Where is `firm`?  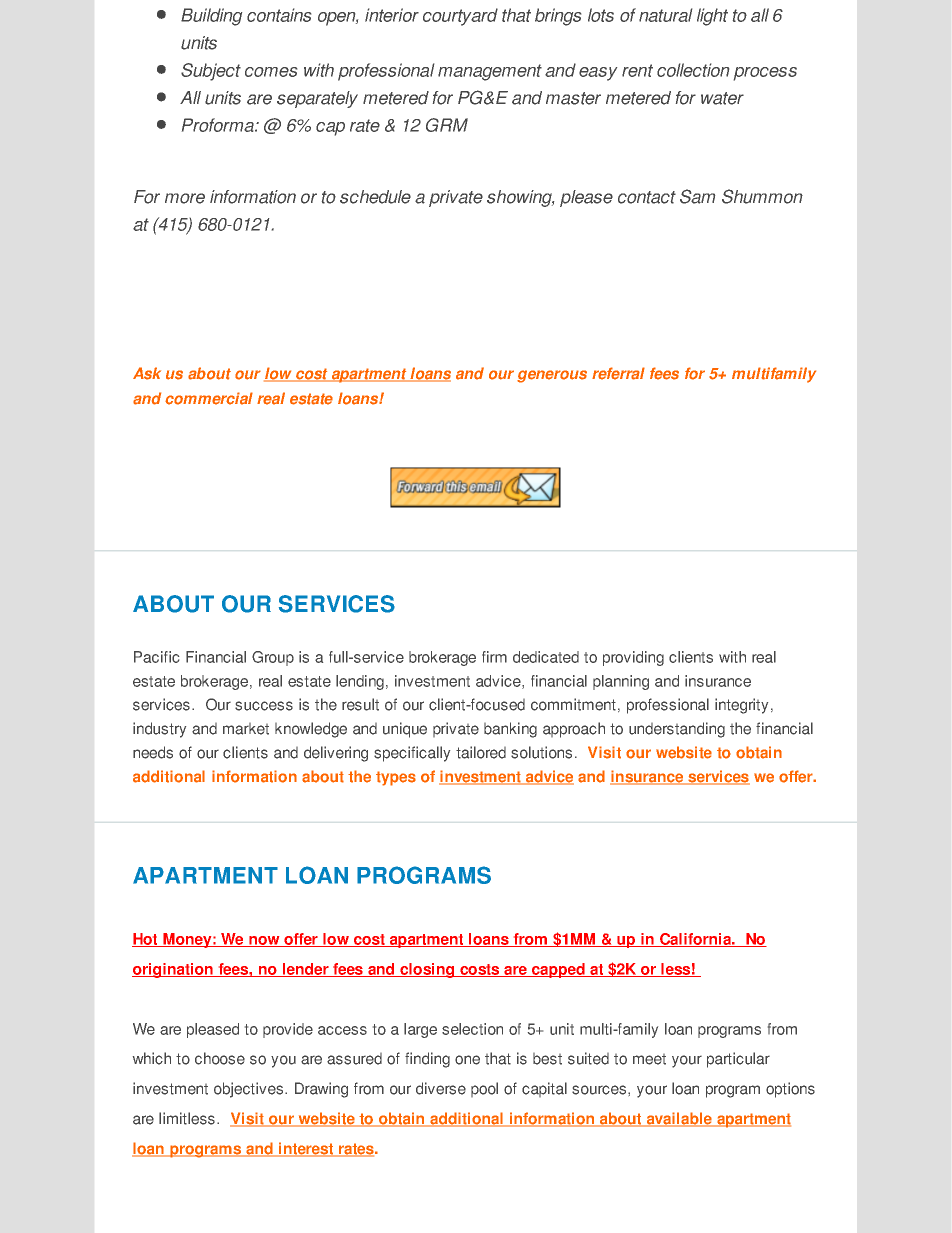
firm is located at coordinates (494, 657).
